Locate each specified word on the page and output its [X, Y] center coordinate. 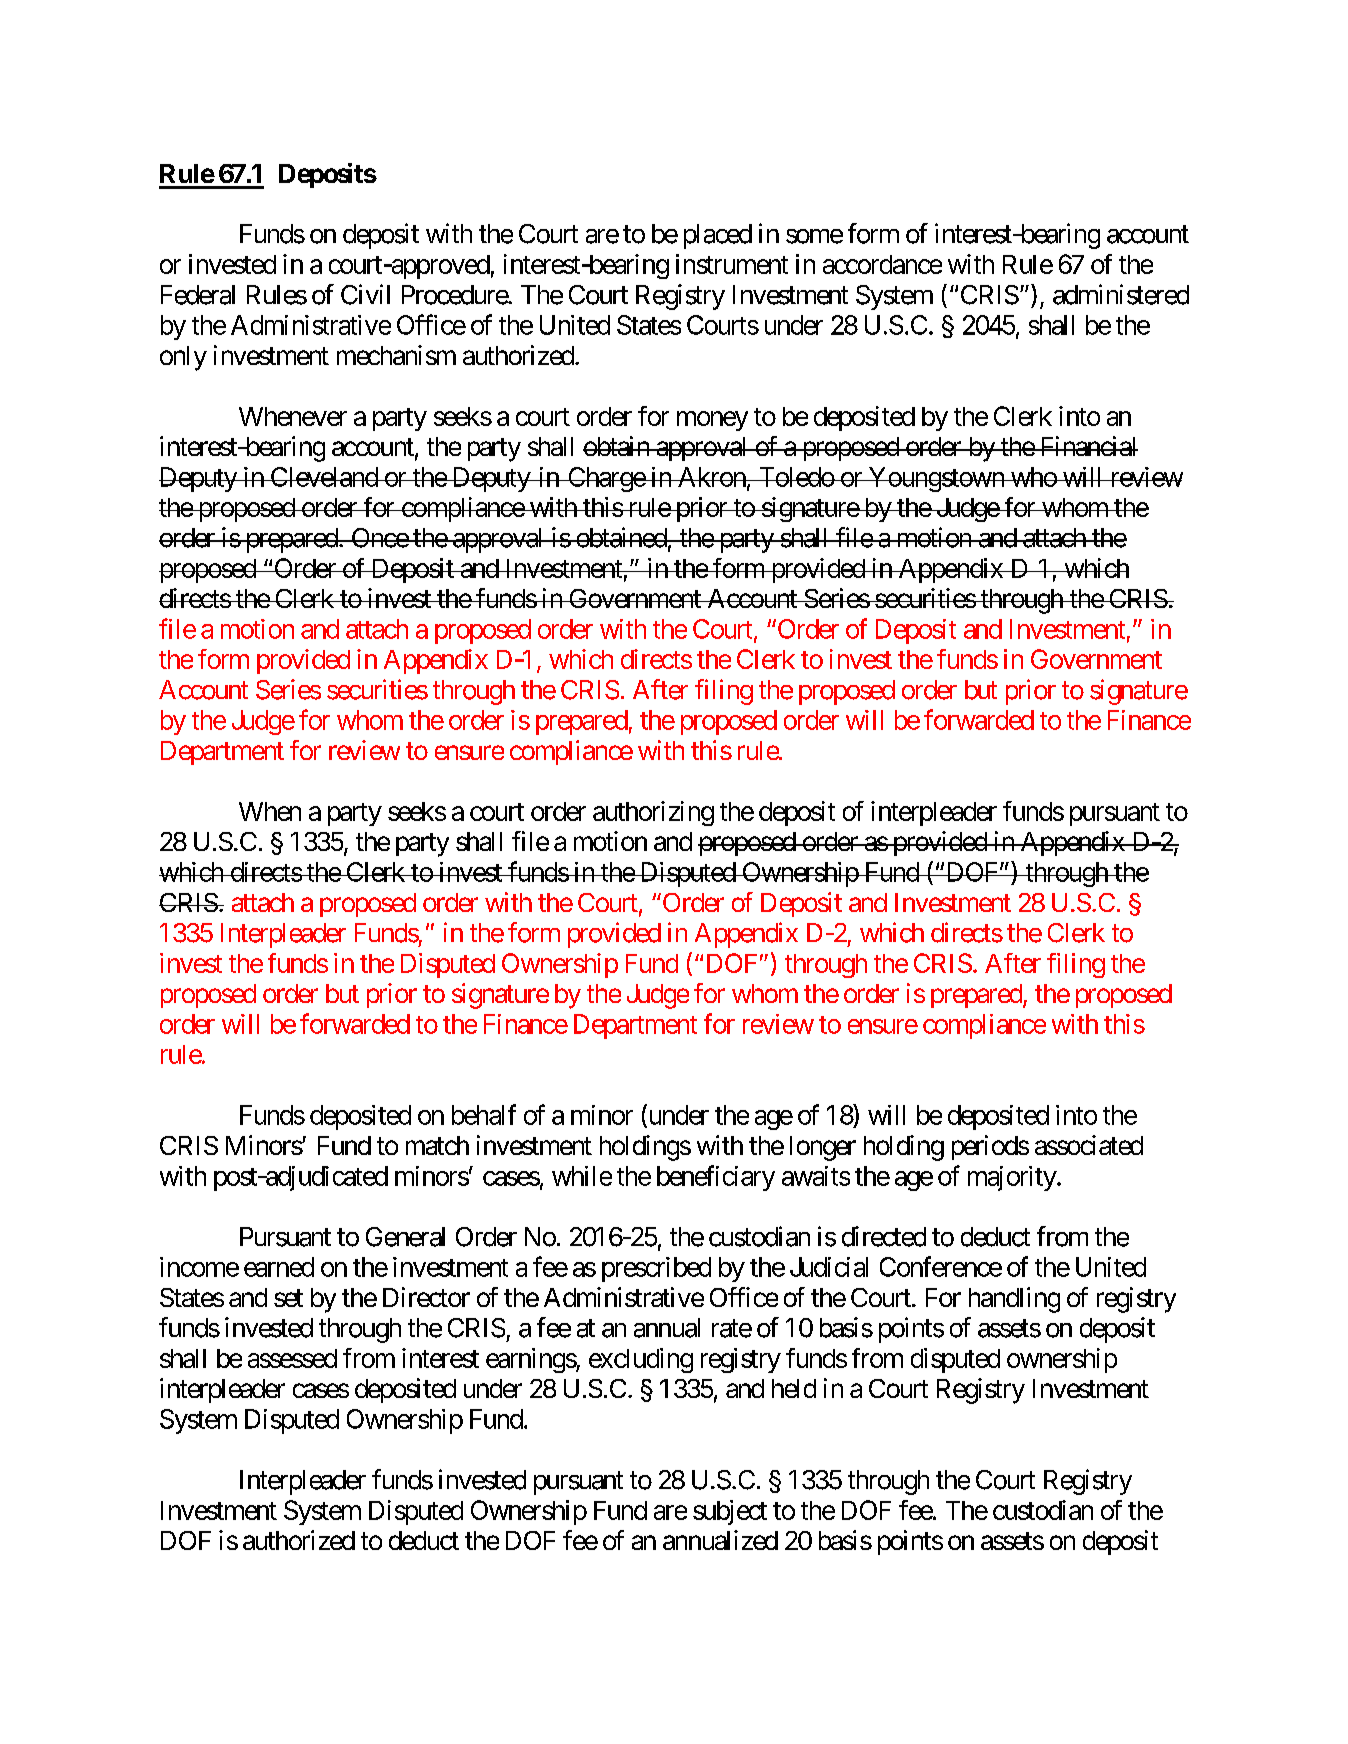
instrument [732, 264]
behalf [484, 1114]
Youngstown [936, 479]
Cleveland [323, 477]
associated [1089, 1145]
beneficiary [716, 1178]
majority [1012, 1178]
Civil [365, 294]
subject [730, 1512]
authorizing [653, 813]
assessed [292, 1358]
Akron [711, 477]
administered [1121, 294]
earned [279, 1267]
